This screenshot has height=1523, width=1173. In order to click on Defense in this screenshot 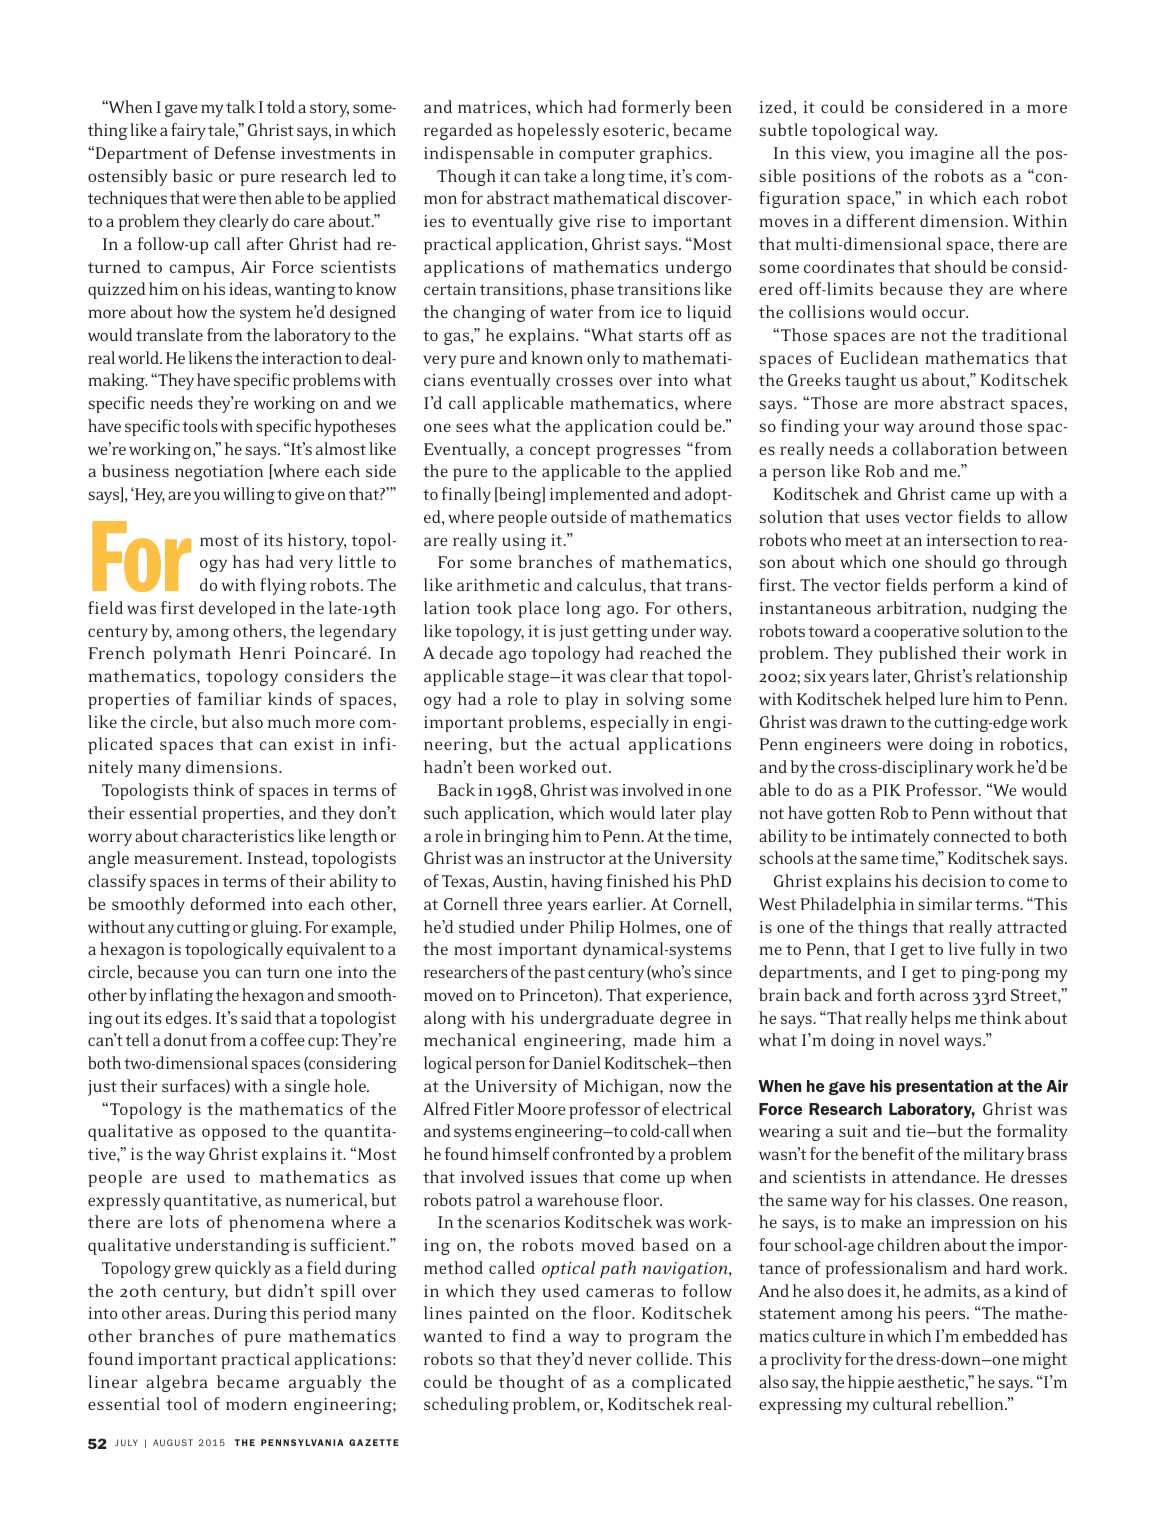, I will do `click(244, 152)`.
